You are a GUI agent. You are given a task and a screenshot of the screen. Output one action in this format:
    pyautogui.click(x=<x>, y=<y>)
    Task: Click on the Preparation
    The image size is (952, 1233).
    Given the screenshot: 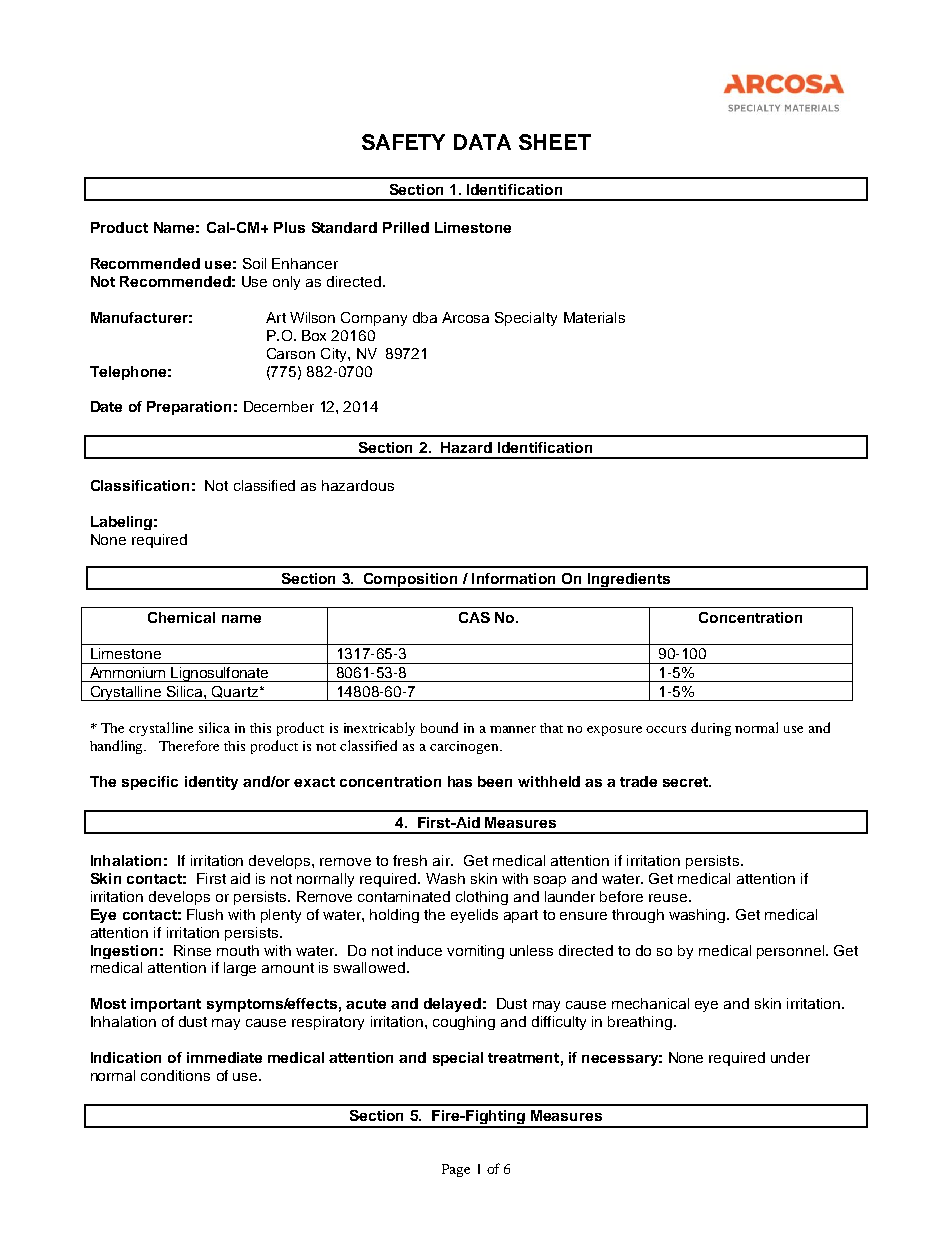 What is the action you would take?
    pyautogui.click(x=189, y=408)
